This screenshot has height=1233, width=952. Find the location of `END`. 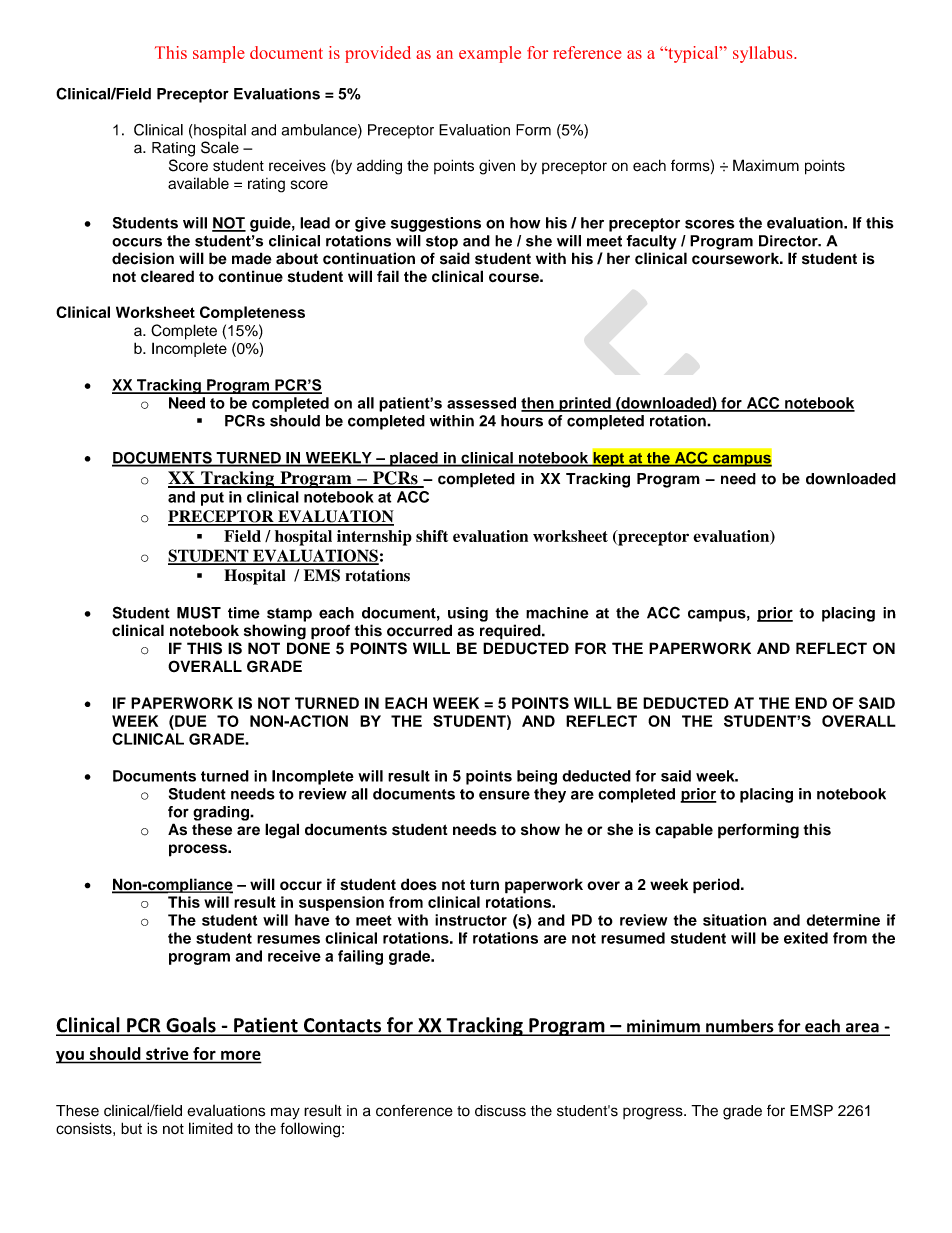

END is located at coordinates (811, 703).
